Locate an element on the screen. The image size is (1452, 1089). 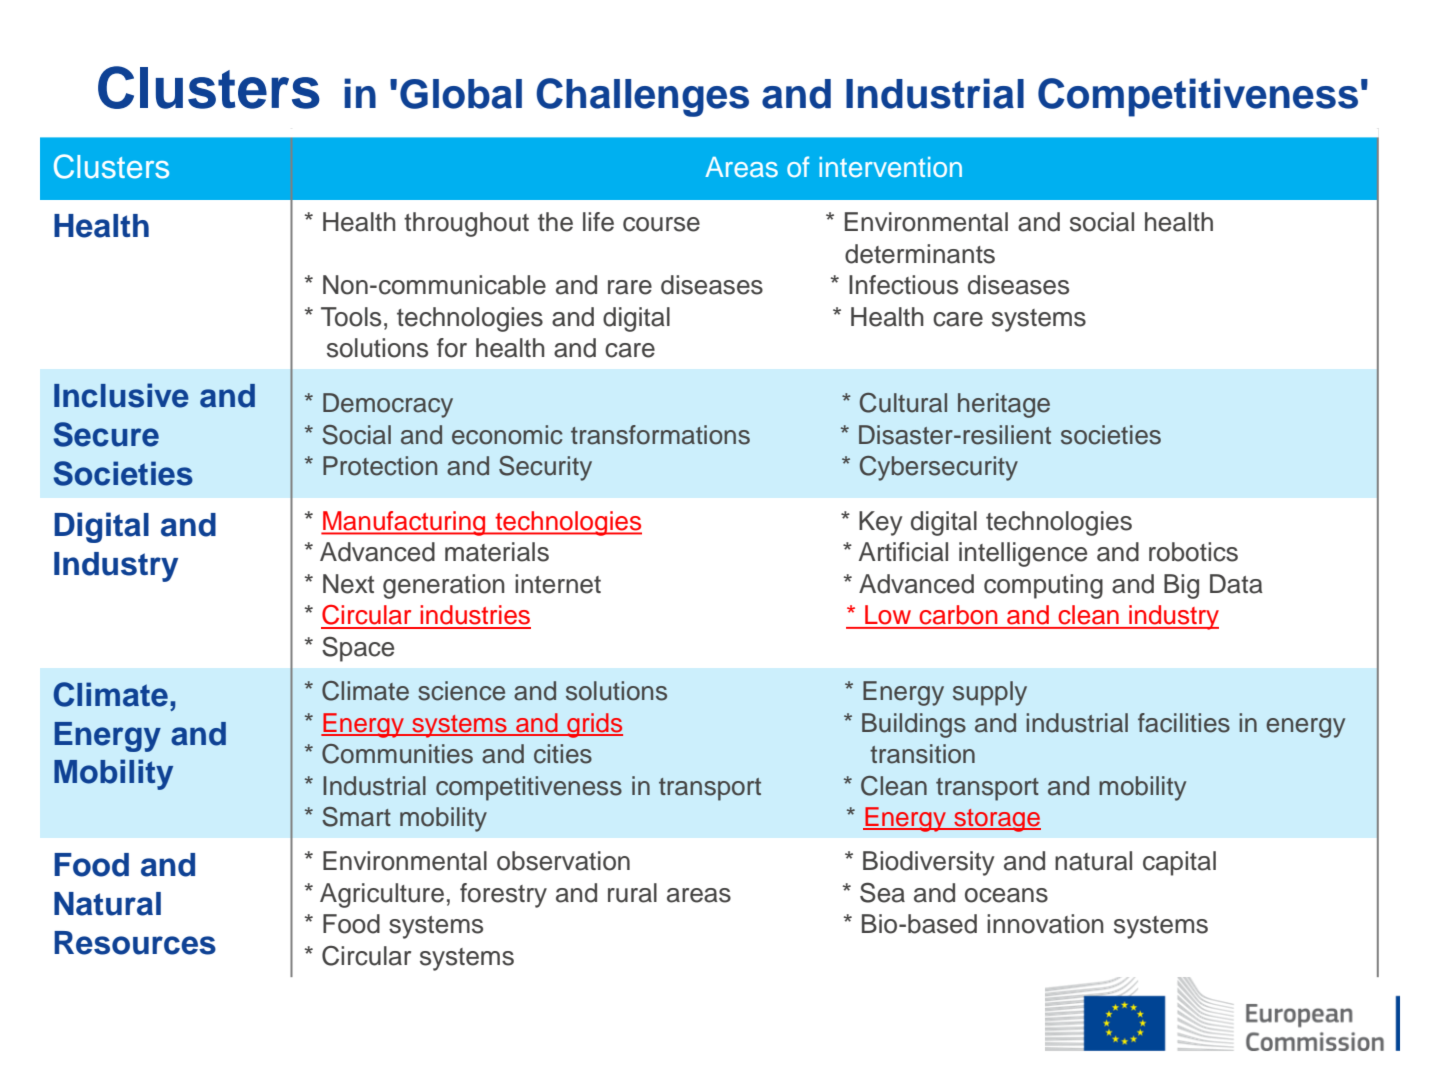
materials is located at coordinates (497, 552).
